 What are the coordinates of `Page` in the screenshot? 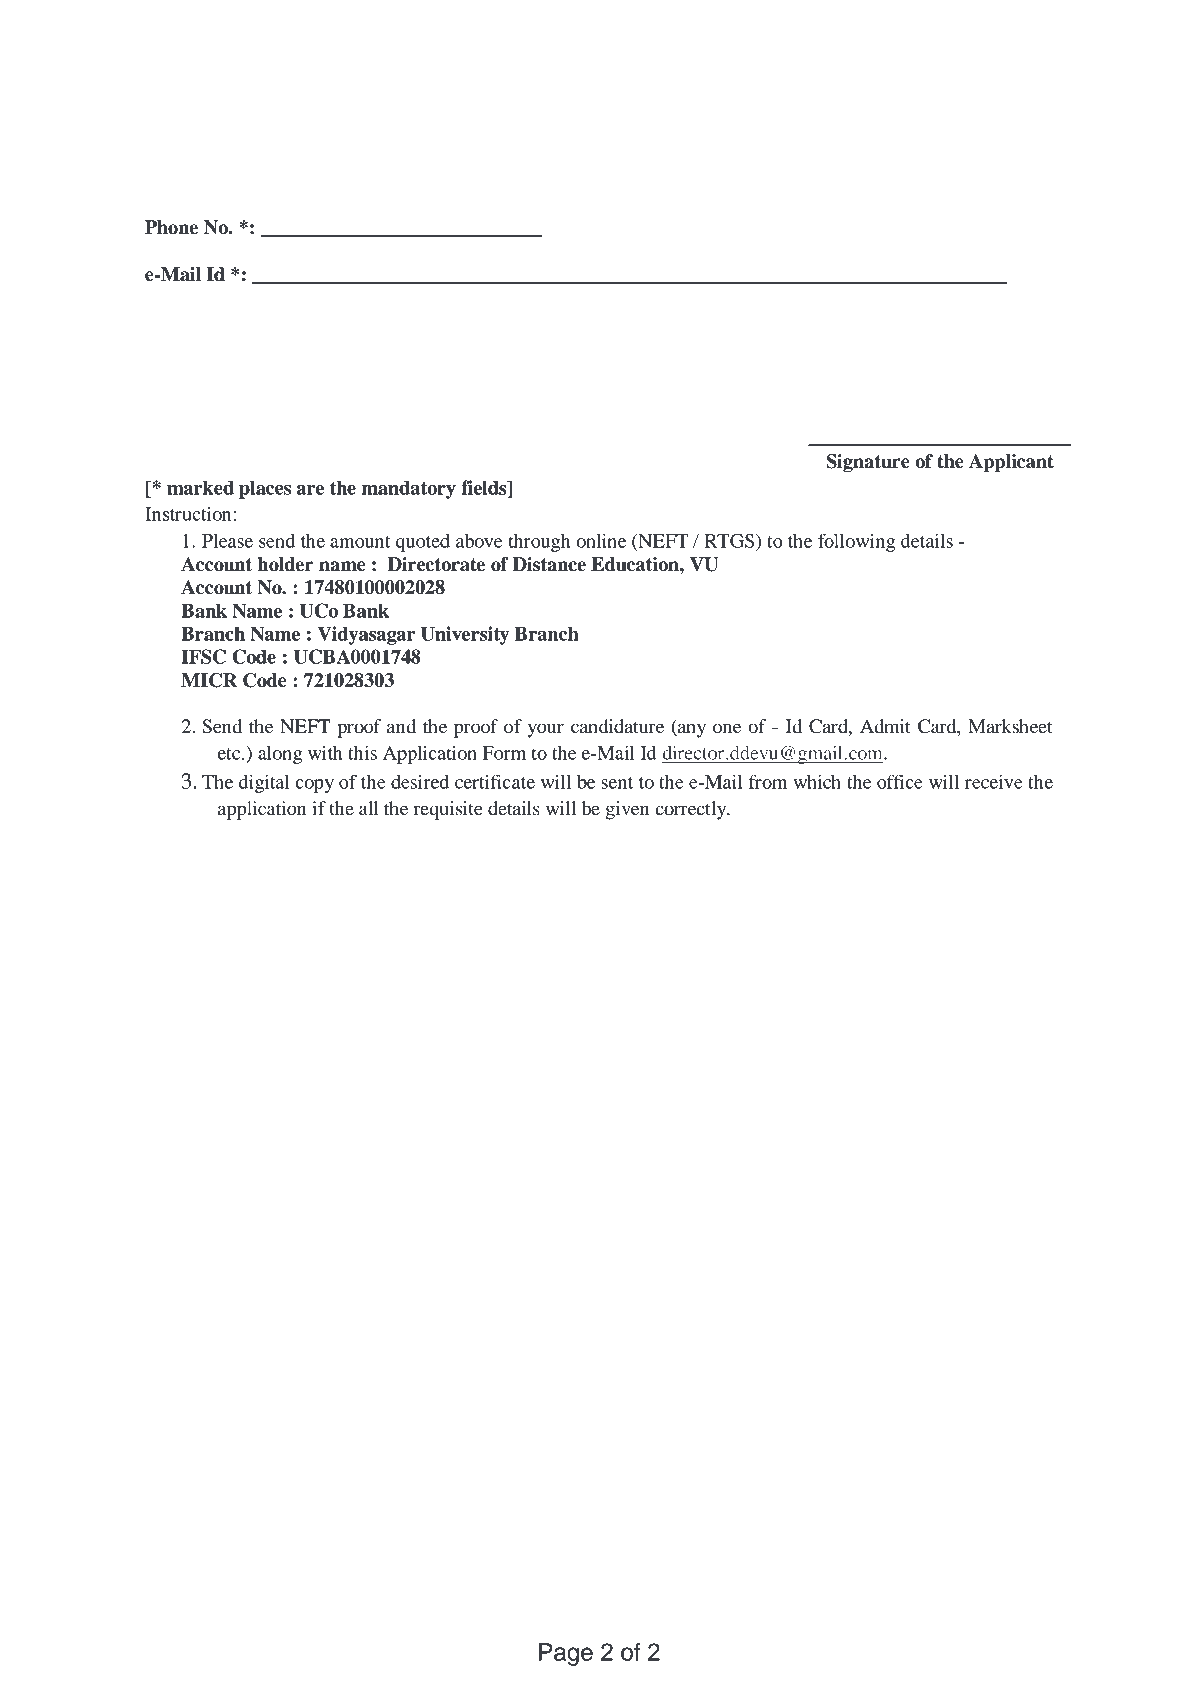 It's located at (566, 1654).
